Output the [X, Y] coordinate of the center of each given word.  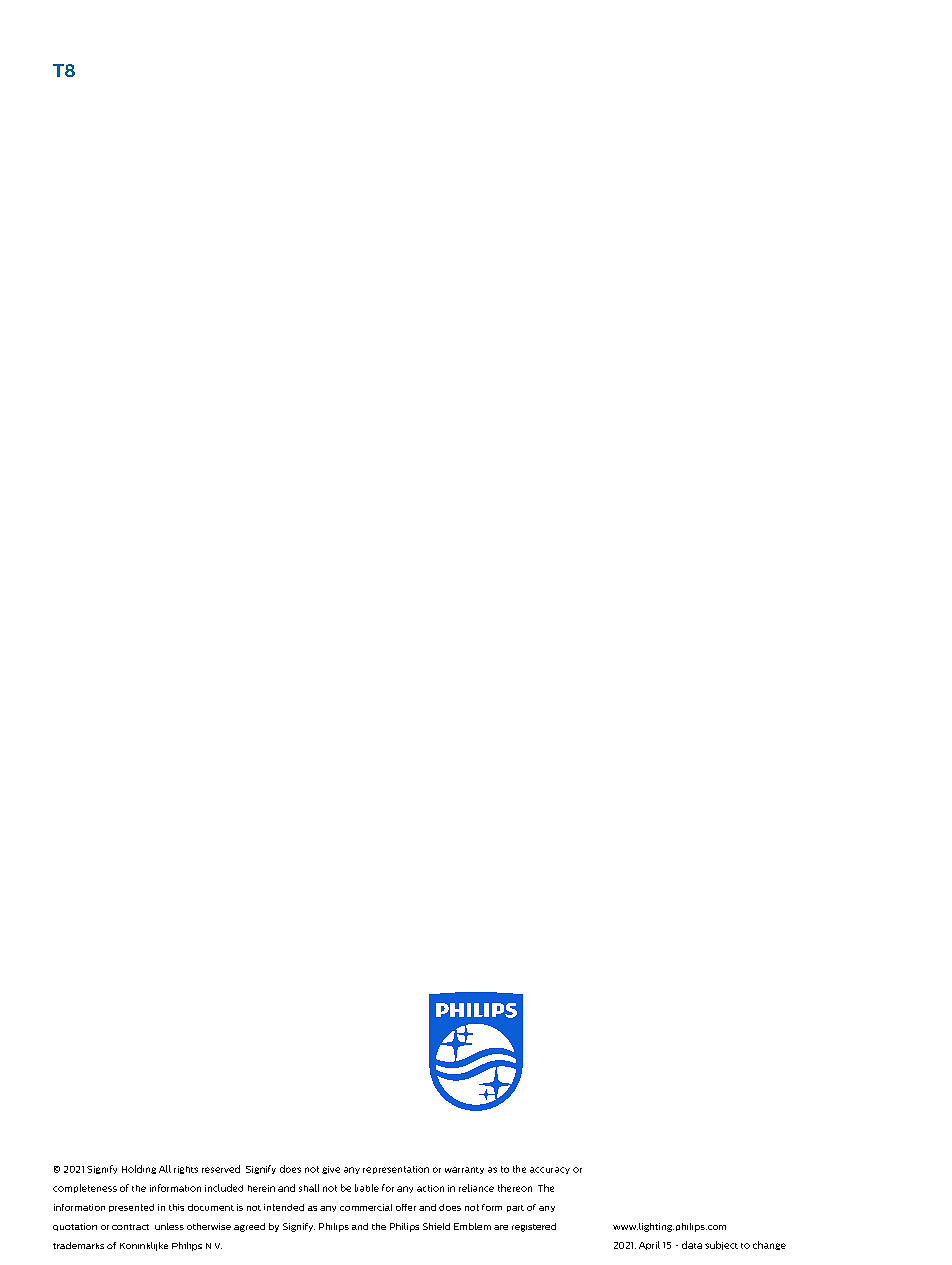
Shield [436, 1226]
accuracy [550, 1170]
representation [396, 1170]
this [176, 1207]
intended [284, 1207]
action [430, 1188]
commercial [366, 1207]
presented [131, 1208]
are [501, 1227]
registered [534, 1227]
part [515, 1208]
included [224, 1188]
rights [186, 1170]
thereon [515, 1188]
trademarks [78, 1245]
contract [130, 1227]
